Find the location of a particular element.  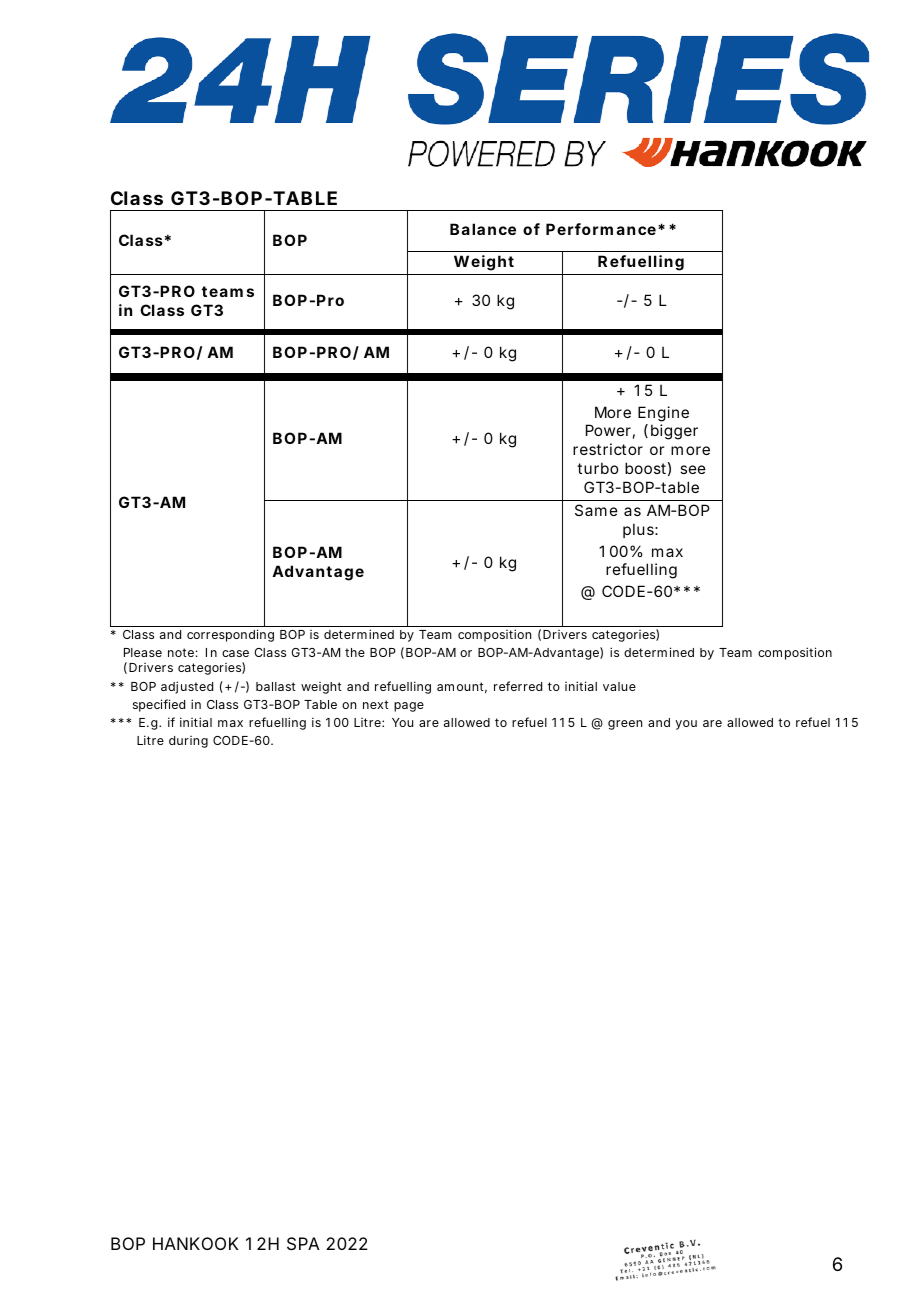

Same is located at coordinates (596, 510).
